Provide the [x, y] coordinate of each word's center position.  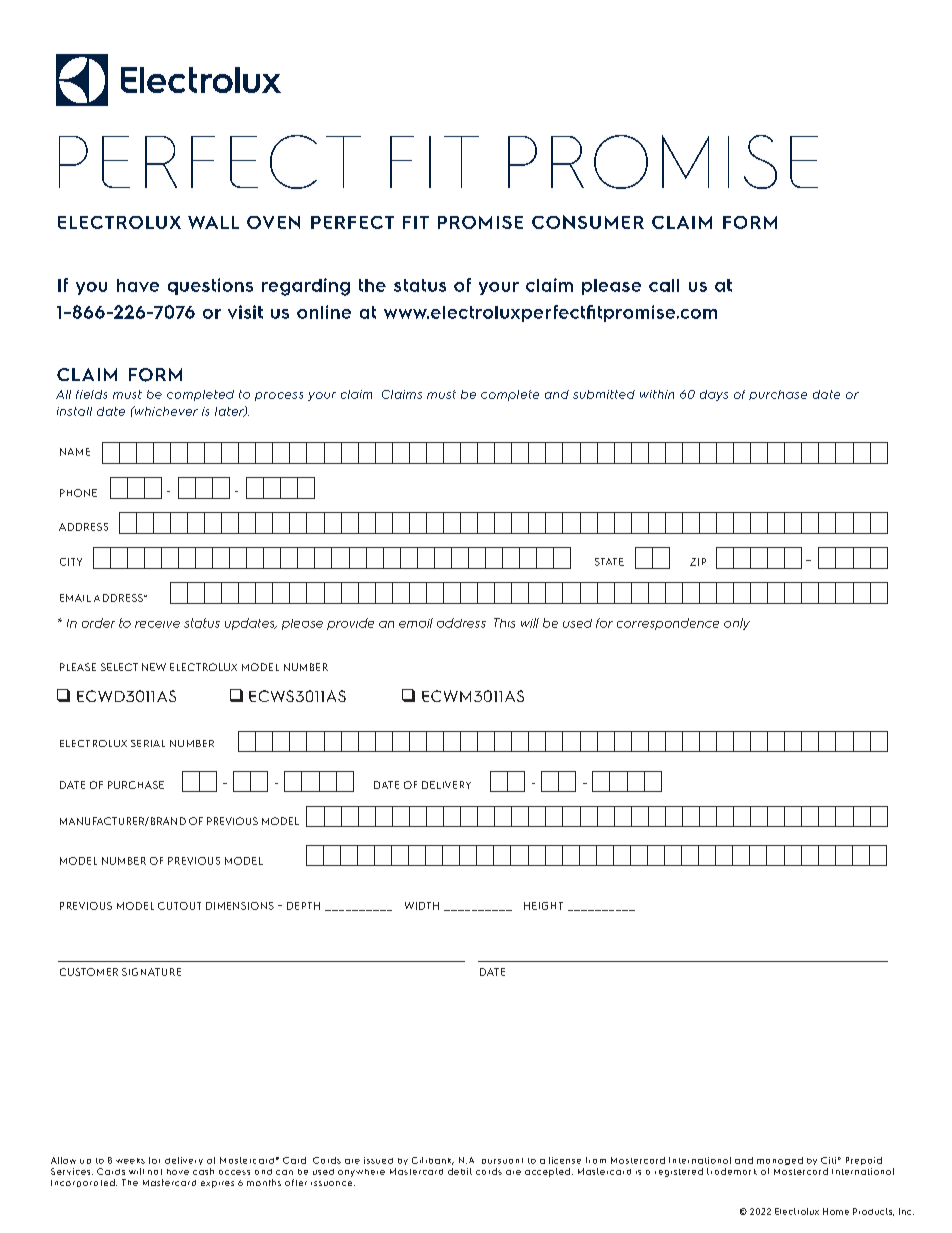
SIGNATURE [151, 972]
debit [460, 1171]
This [504, 623]
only [737, 624]
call [664, 285]
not [155, 1172]
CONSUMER [588, 222]
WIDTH [422, 906]
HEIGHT [543, 906]
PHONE [78, 493]
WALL [213, 222]
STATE [609, 562]
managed [780, 1161]
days [714, 395]
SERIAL [148, 743]
